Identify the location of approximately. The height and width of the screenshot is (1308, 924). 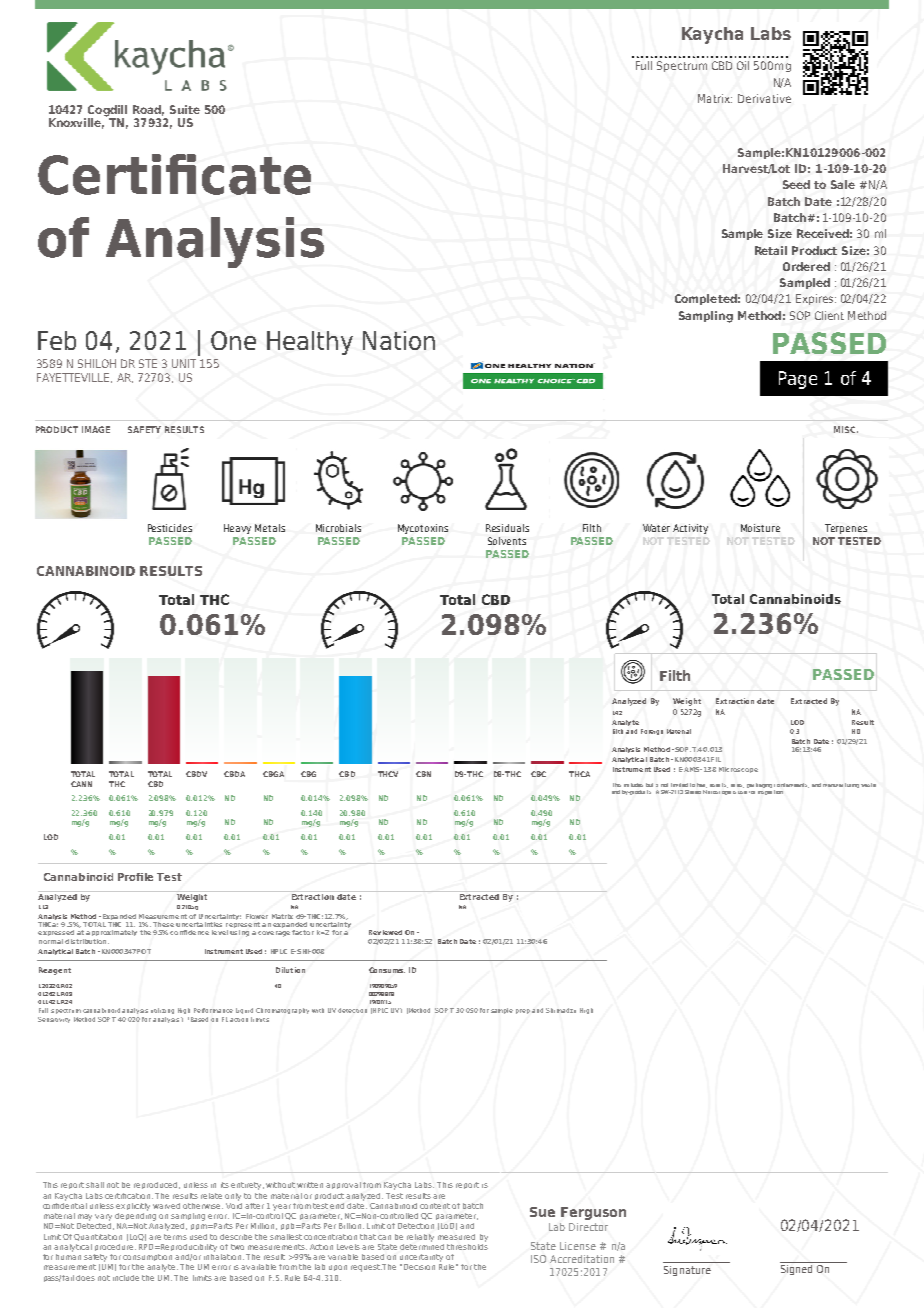
(111, 933).
